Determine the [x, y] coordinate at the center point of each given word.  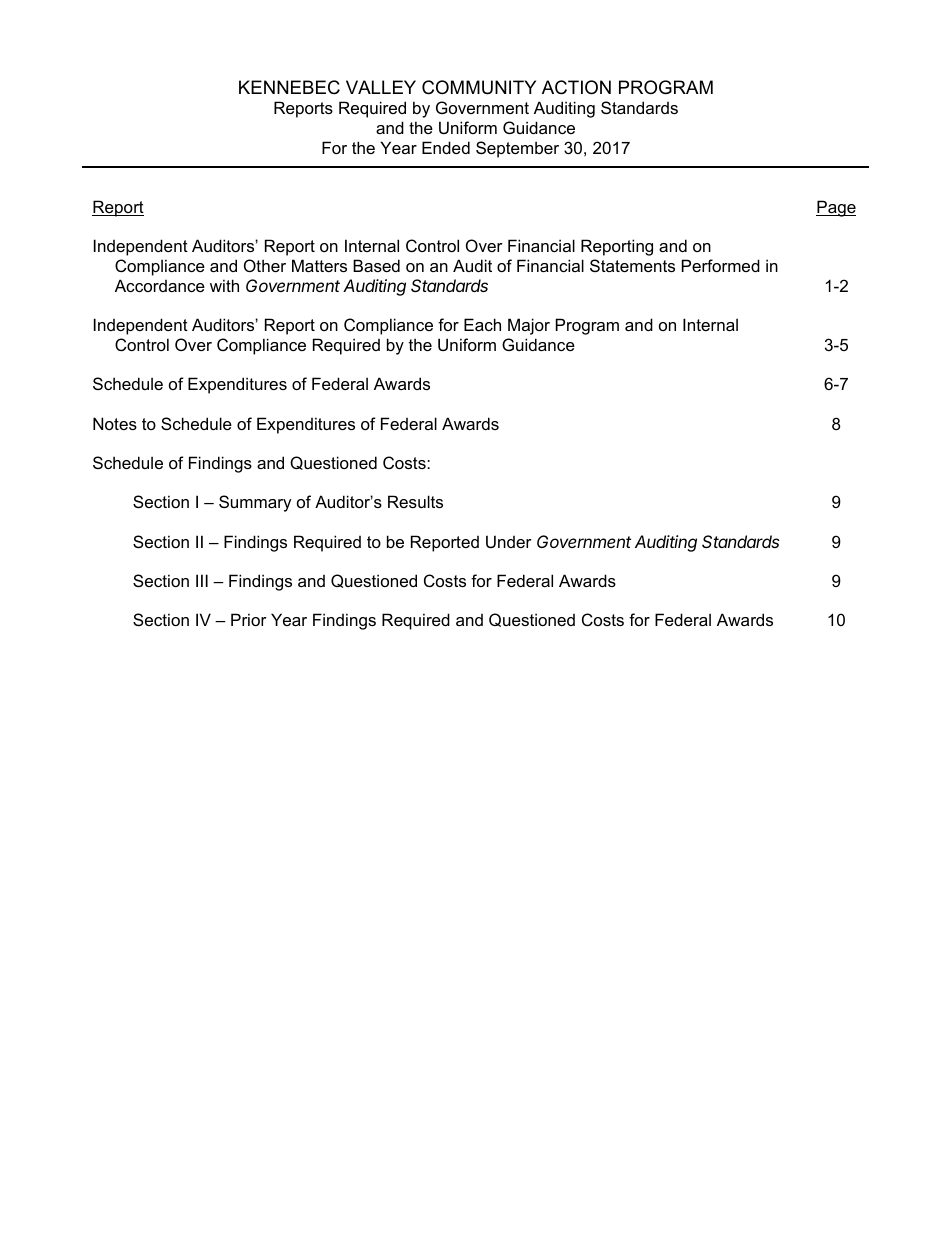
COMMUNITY [479, 87]
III [202, 580]
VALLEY [381, 87]
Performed [721, 265]
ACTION [576, 87]
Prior [249, 619]
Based [376, 265]
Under [509, 541]
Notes [115, 423]
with [224, 285]
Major [529, 326]
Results [415, 501]
